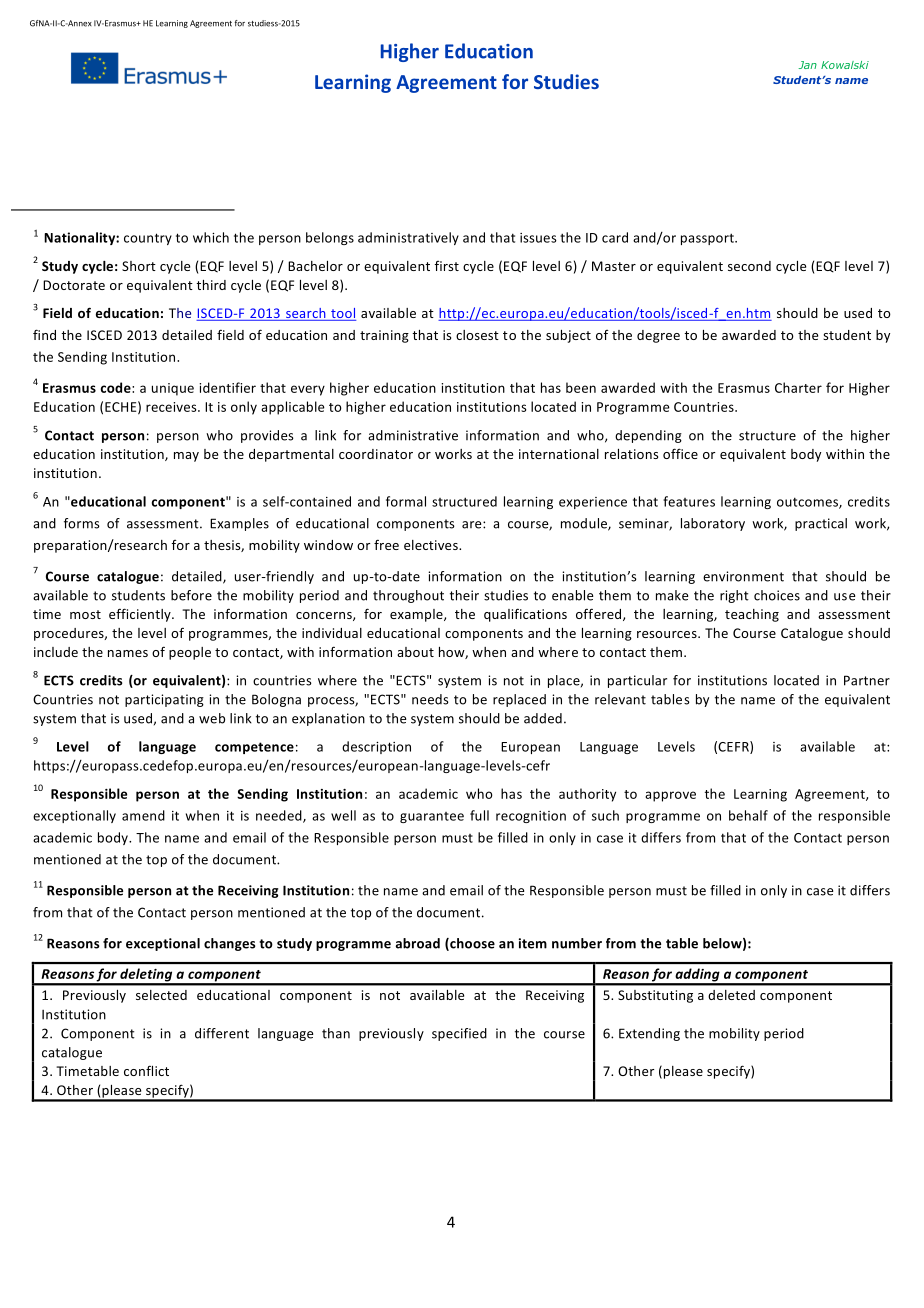 This screenshot has width=924, height=1308. Describe the element at coordinates (148, 239) in the screenshot. I see `country` at that location.
